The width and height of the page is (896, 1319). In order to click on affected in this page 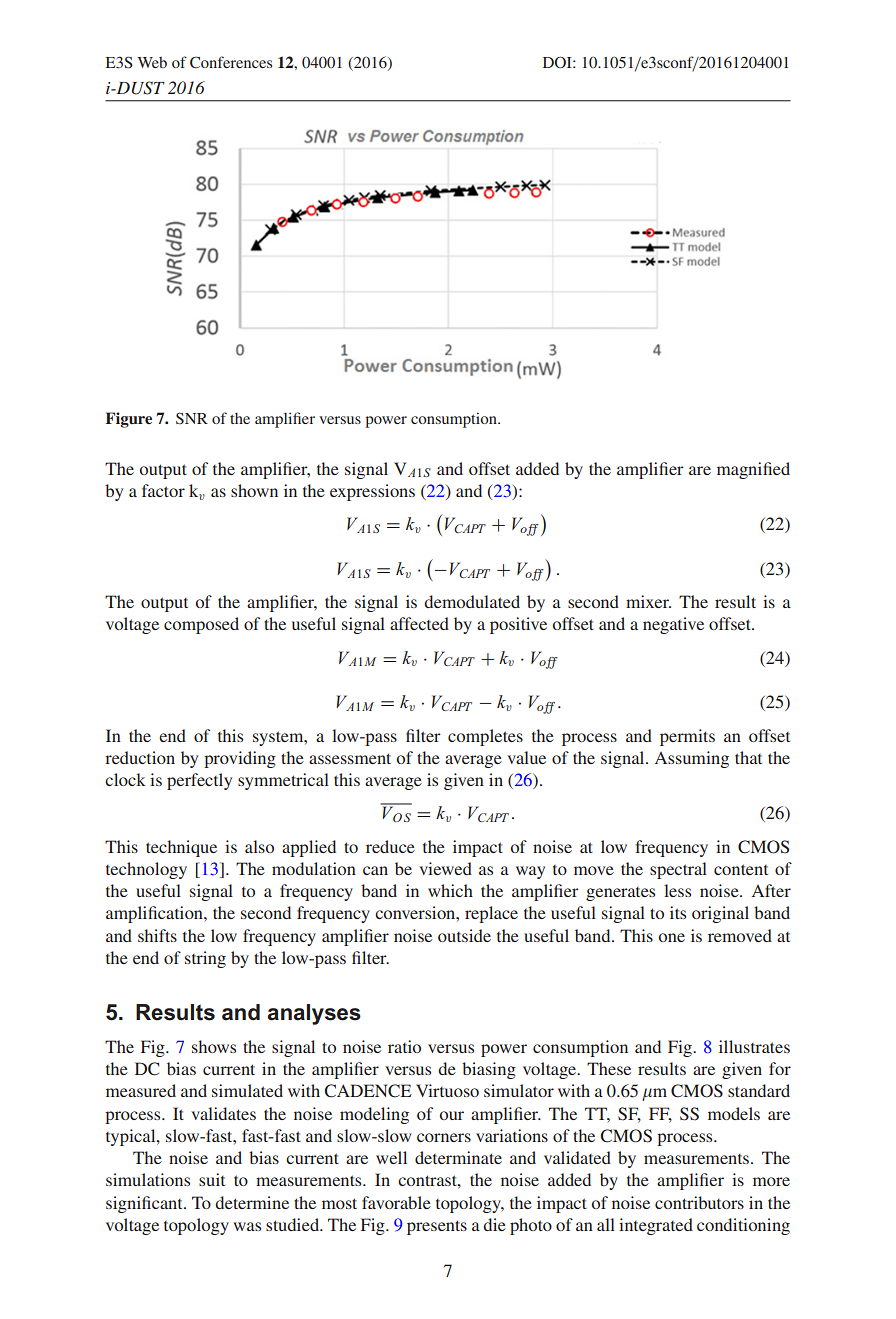, I will do `click(419, 623)`.
